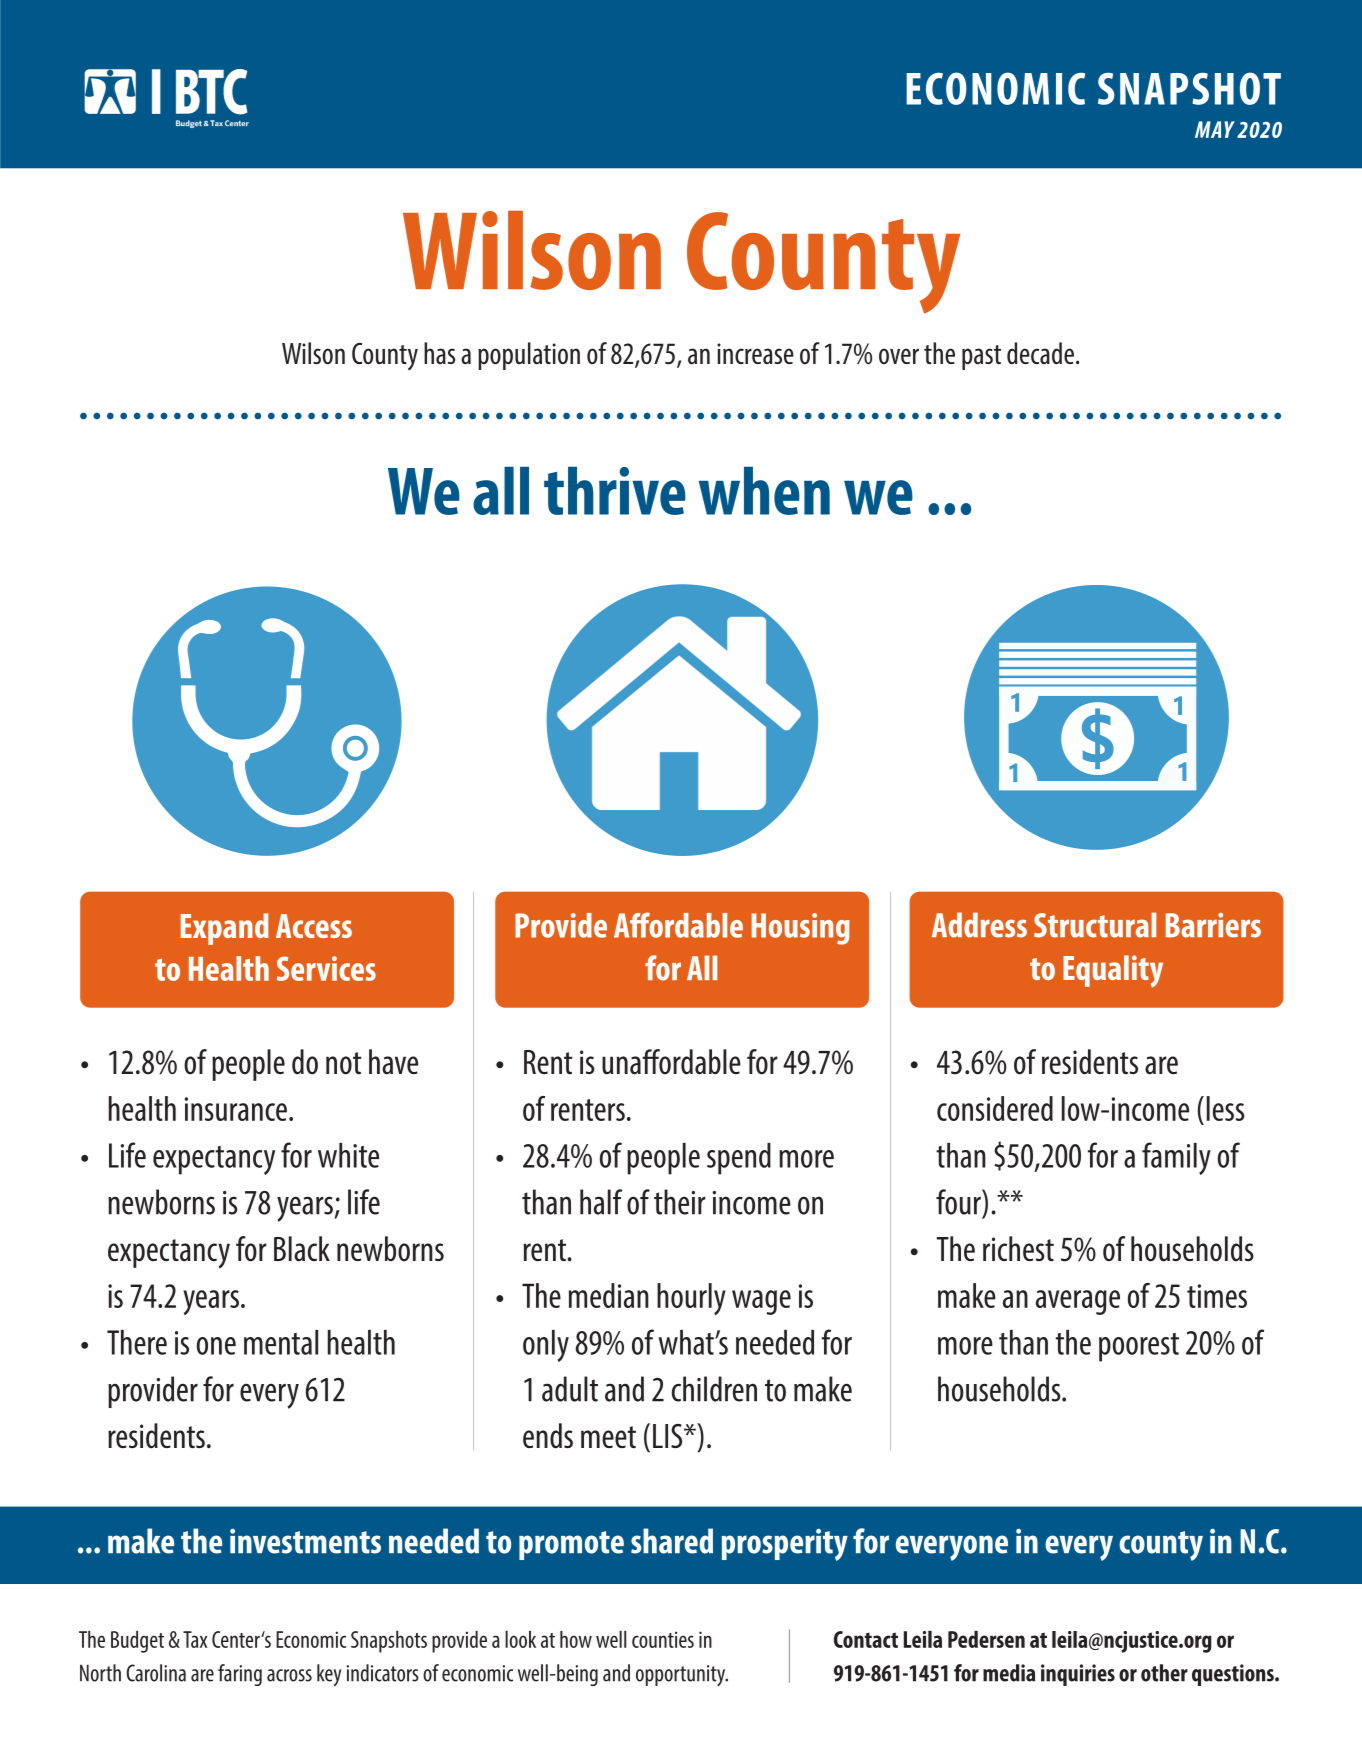 This page has height=1763, width=1362. I want to click on Expand, so click(225, 929).
